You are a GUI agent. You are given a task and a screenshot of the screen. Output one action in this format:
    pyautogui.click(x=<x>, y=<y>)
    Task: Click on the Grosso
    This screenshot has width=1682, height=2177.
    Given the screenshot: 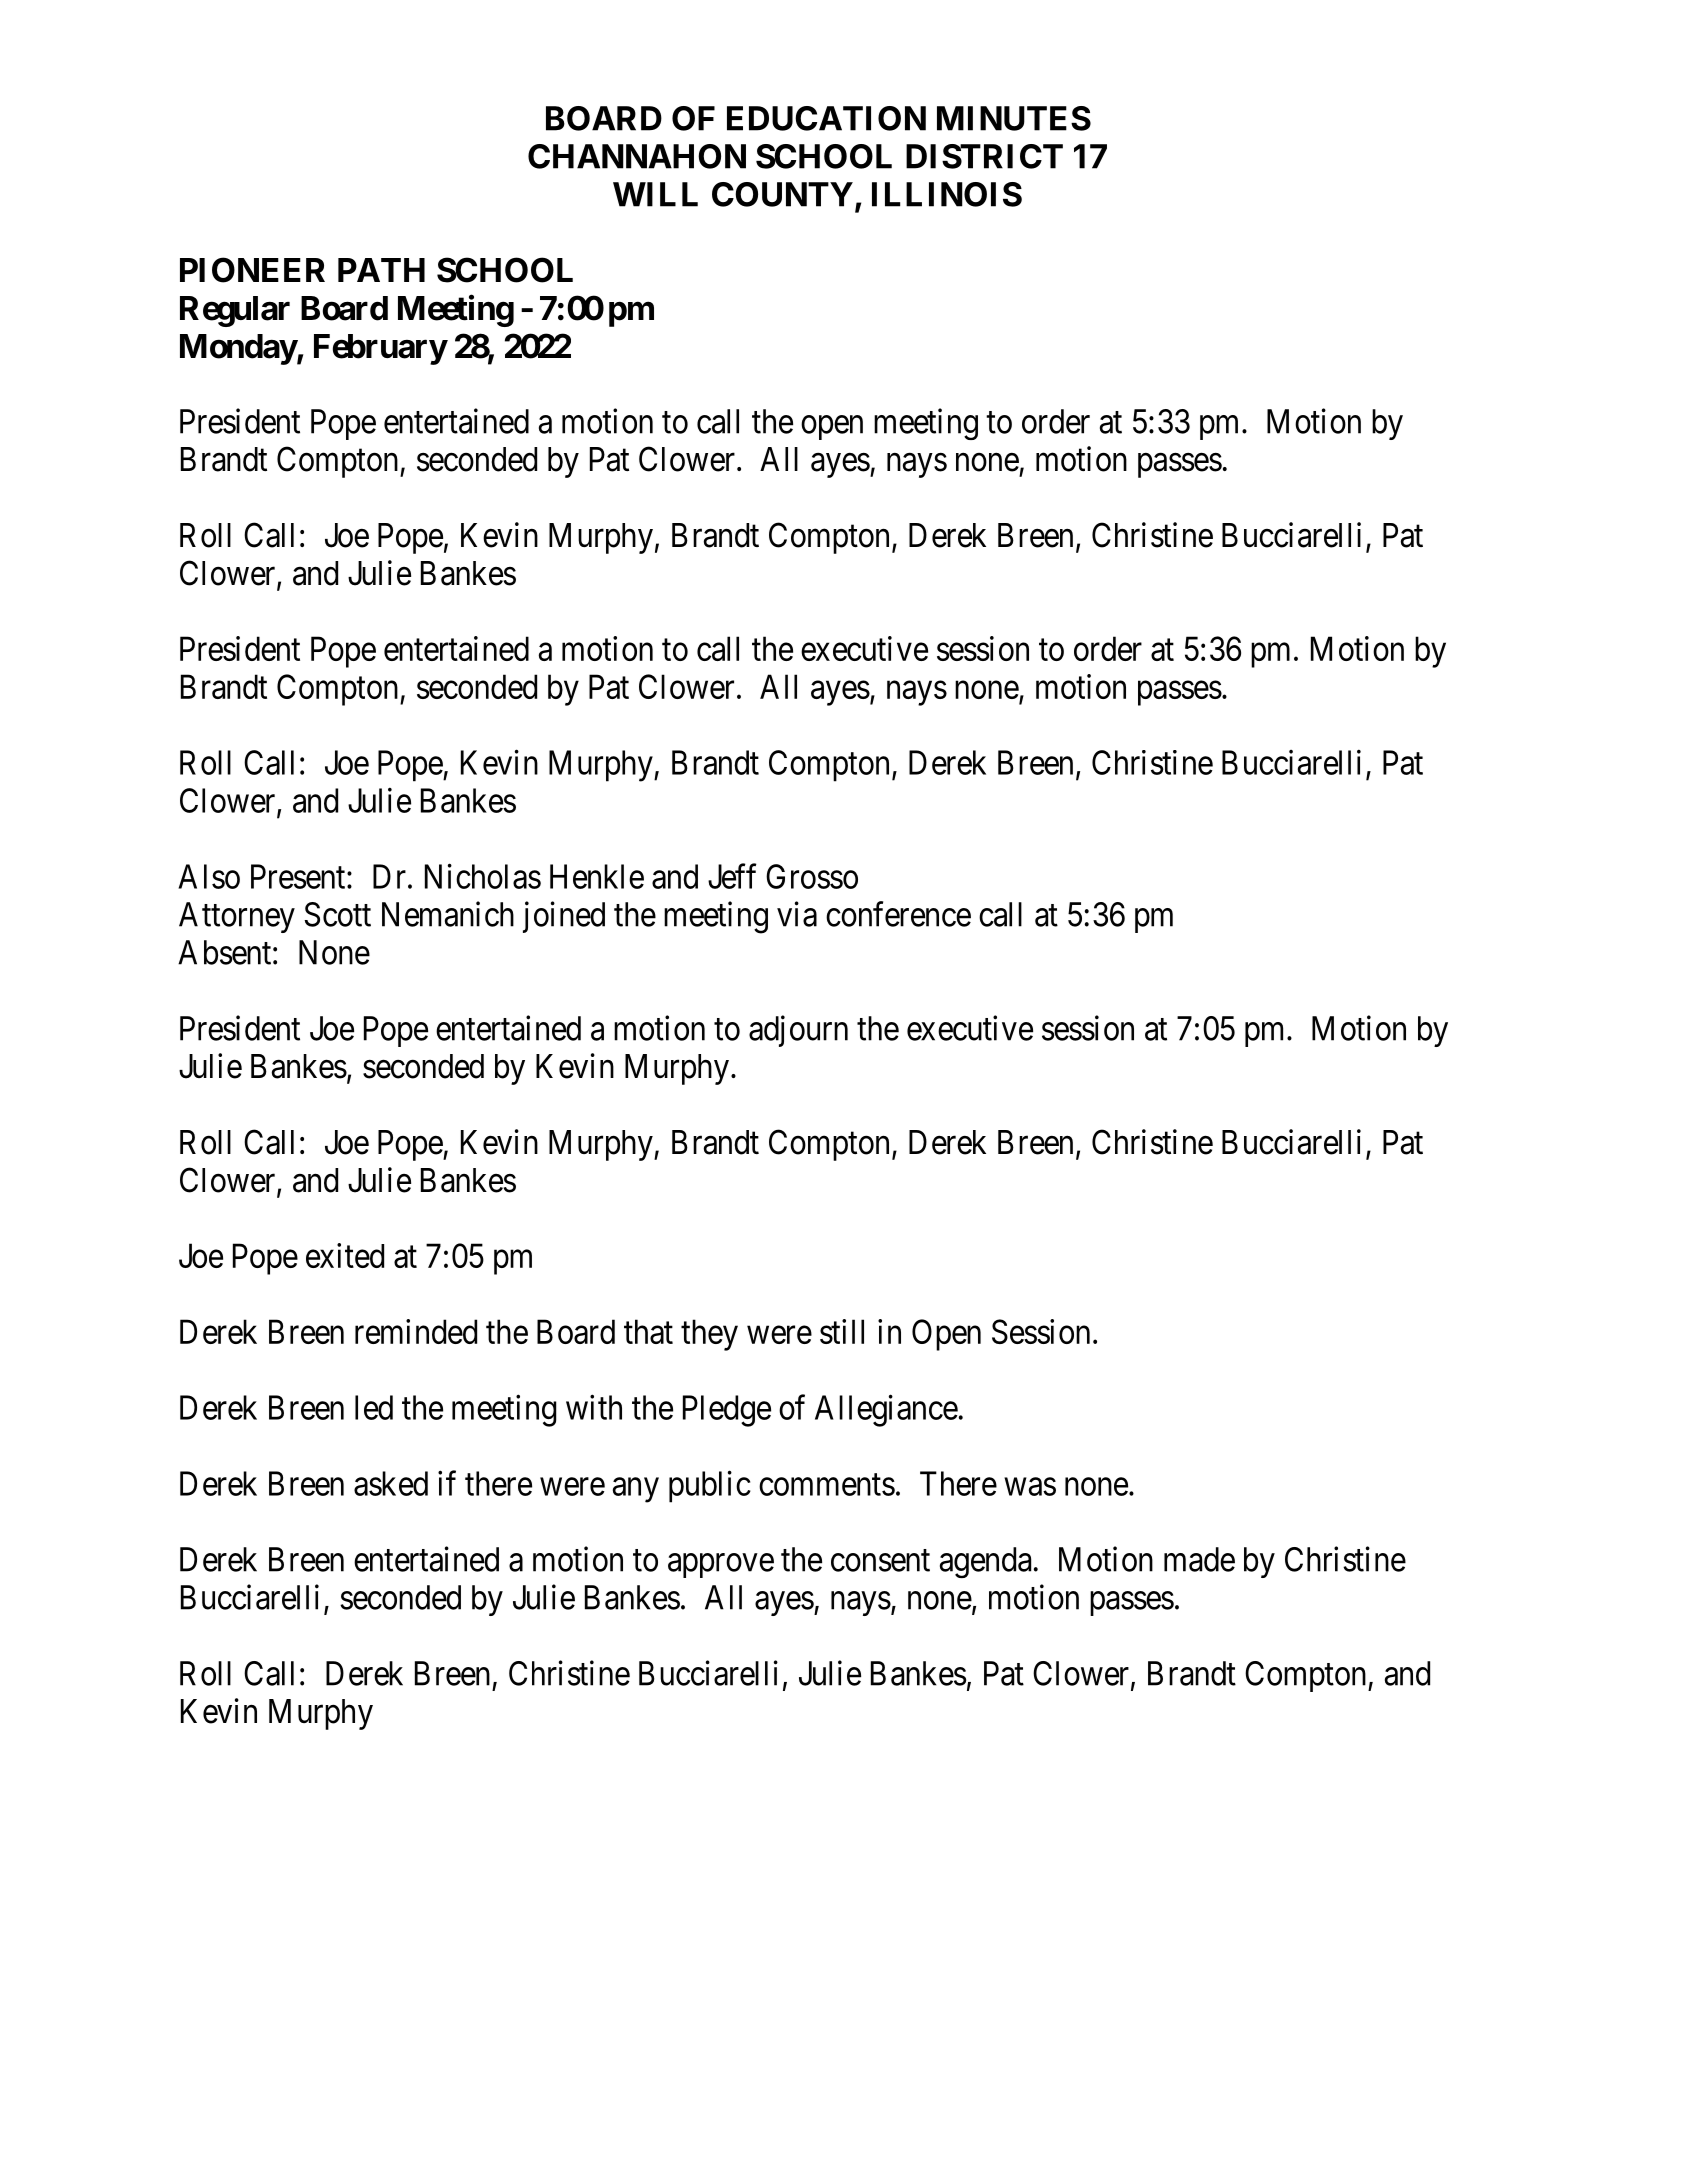 What is the action you would take?
    pyautogui.click(x=812, y=876)
